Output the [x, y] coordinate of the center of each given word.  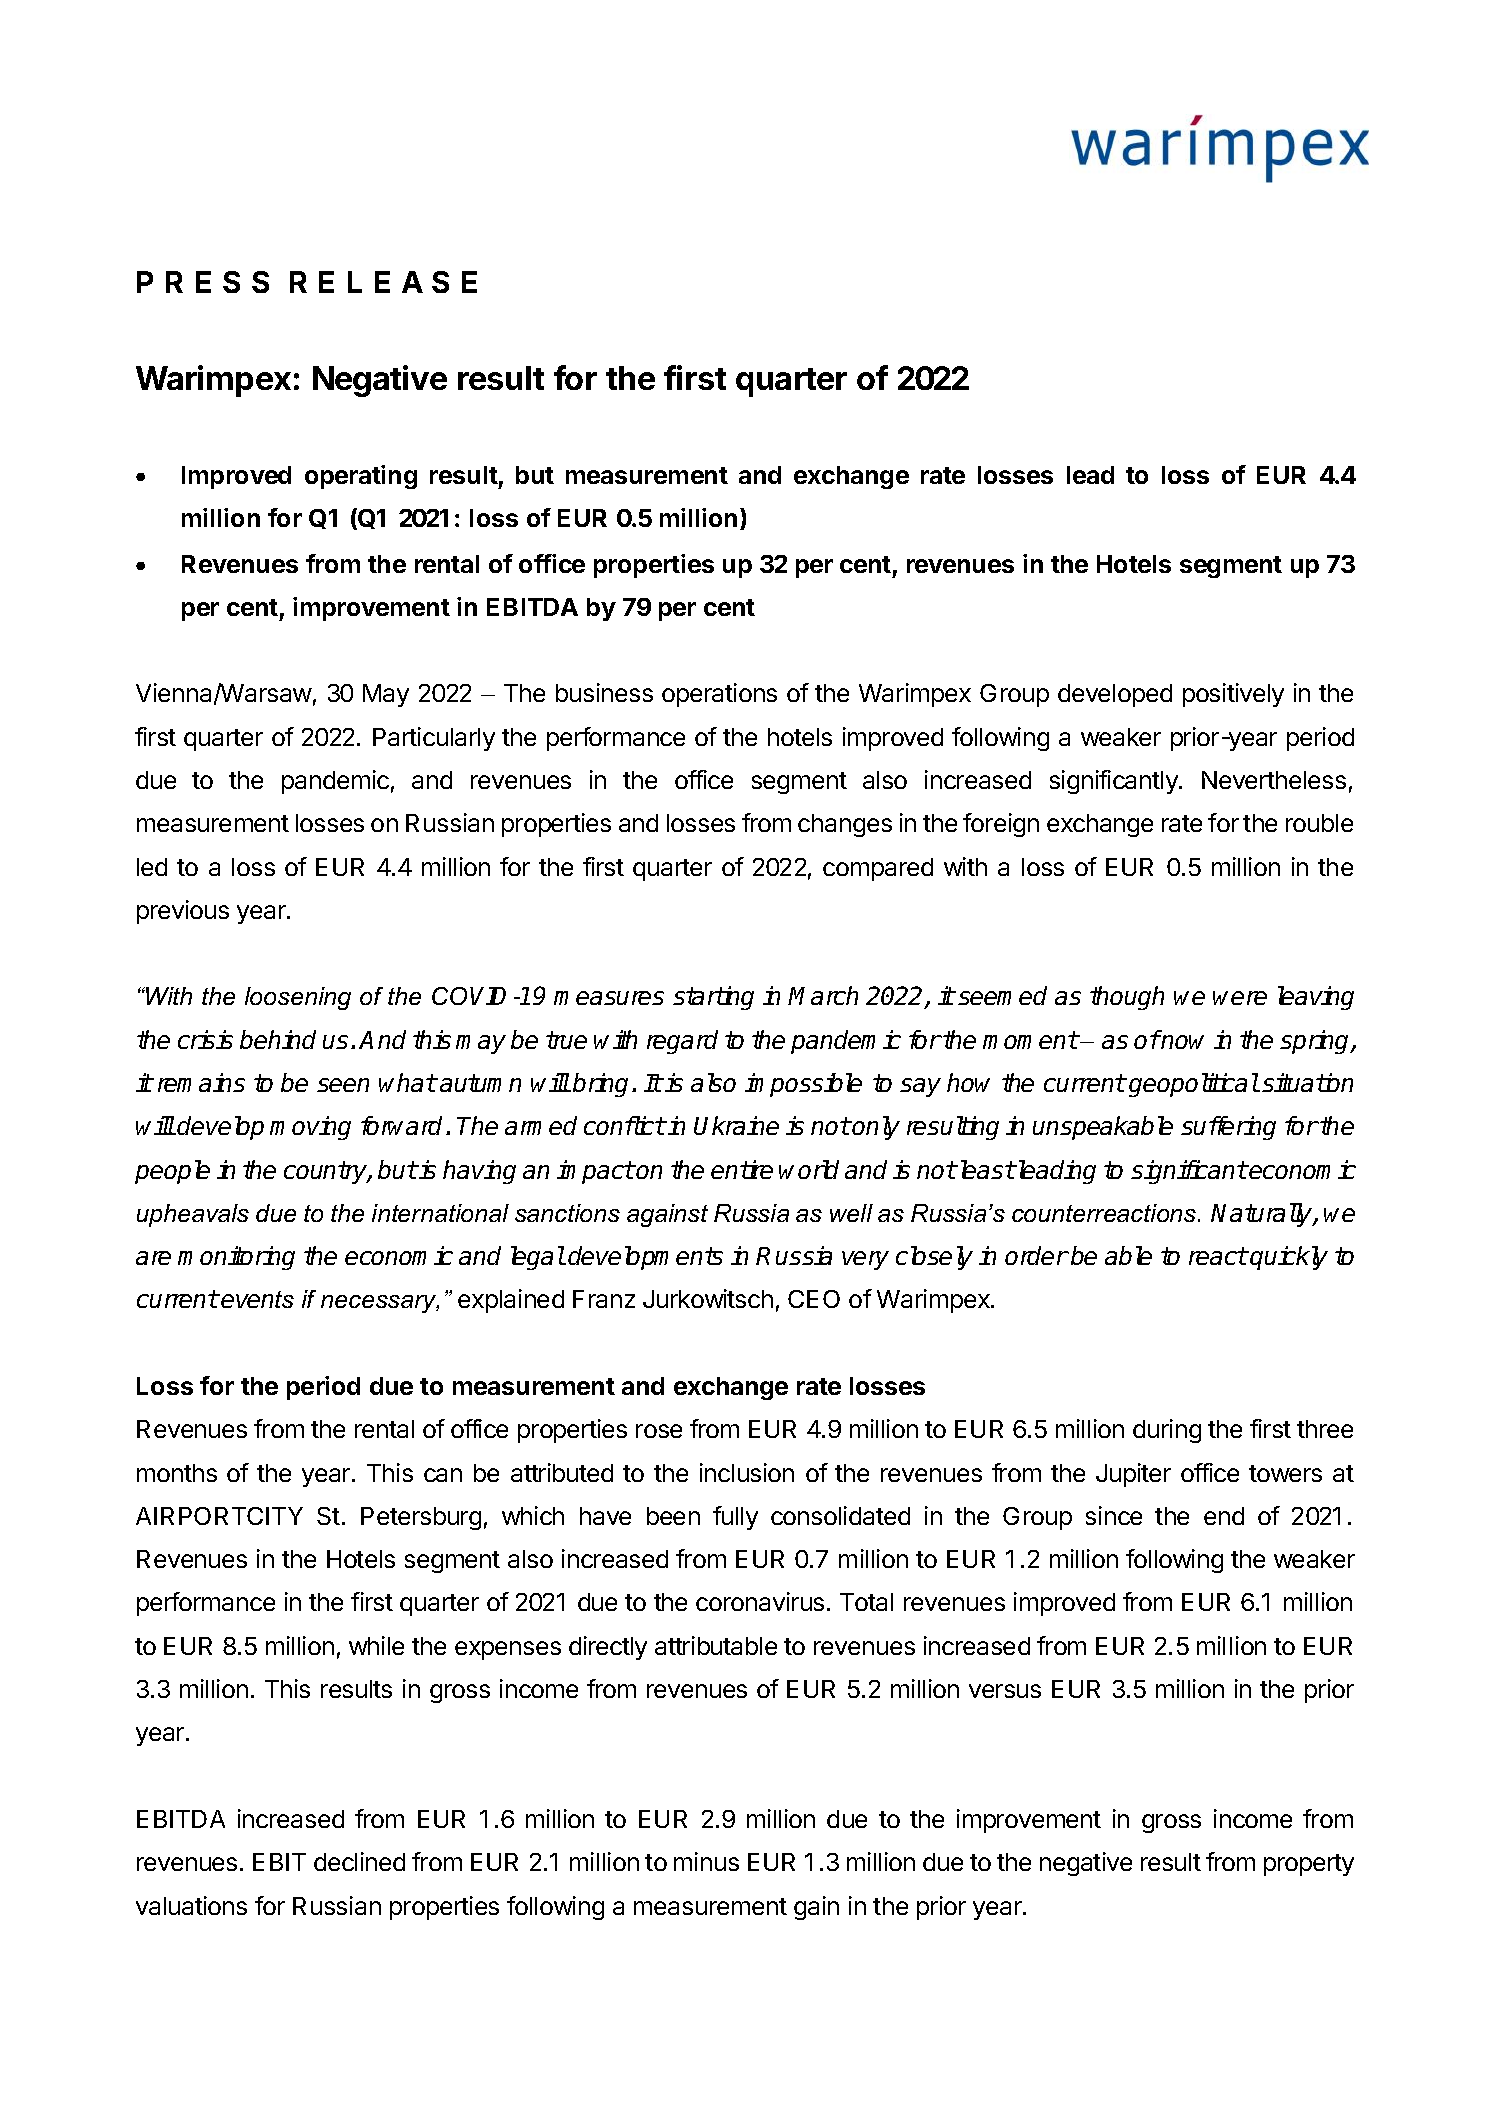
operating [361, 477]
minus [706, 1861]
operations [719, 695]
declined [359, 1861]
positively [1233, 695]
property [1309, 1865]
